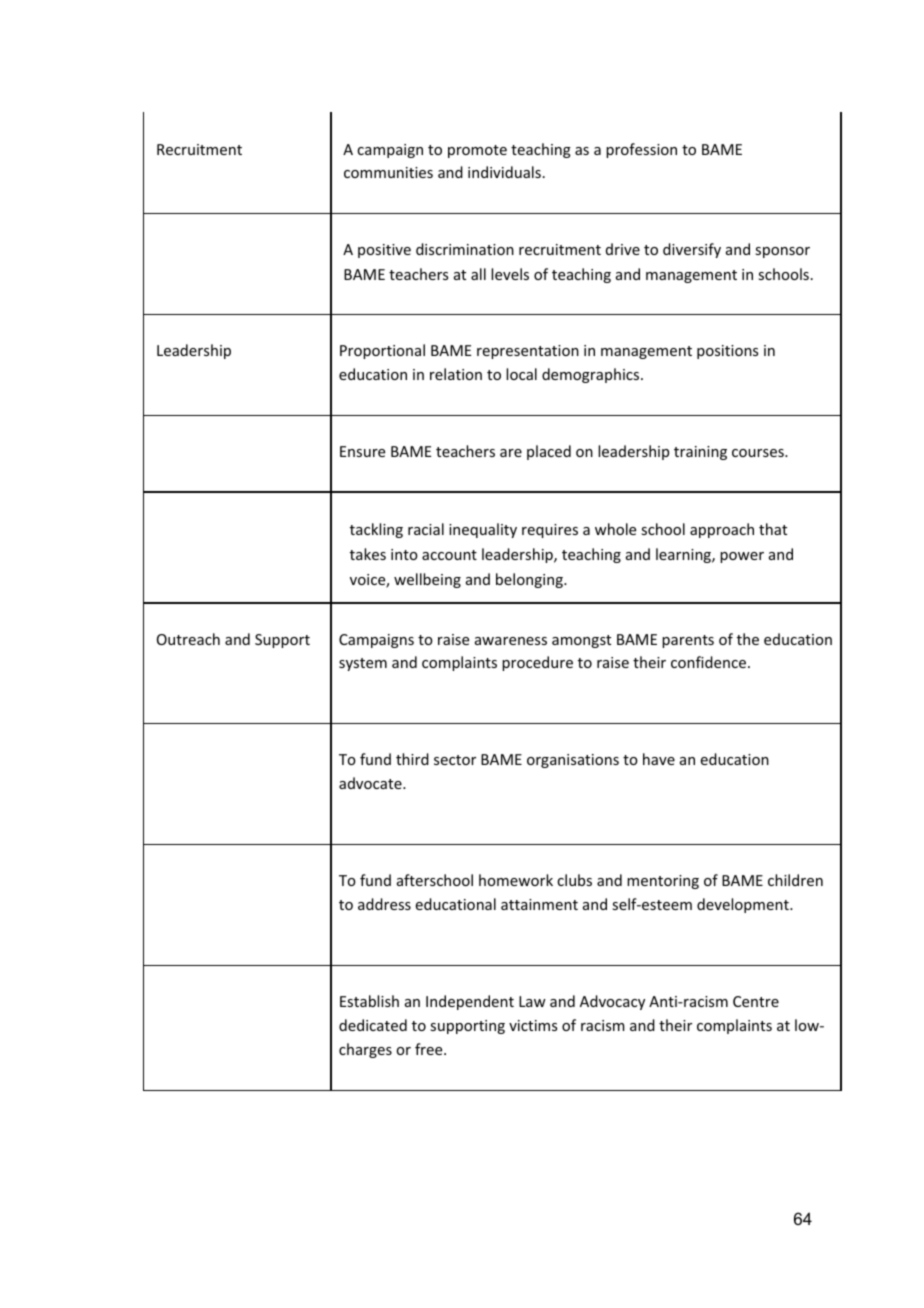 This image has height=1308, width=924. I want to click on sector, so click(455, 760).
